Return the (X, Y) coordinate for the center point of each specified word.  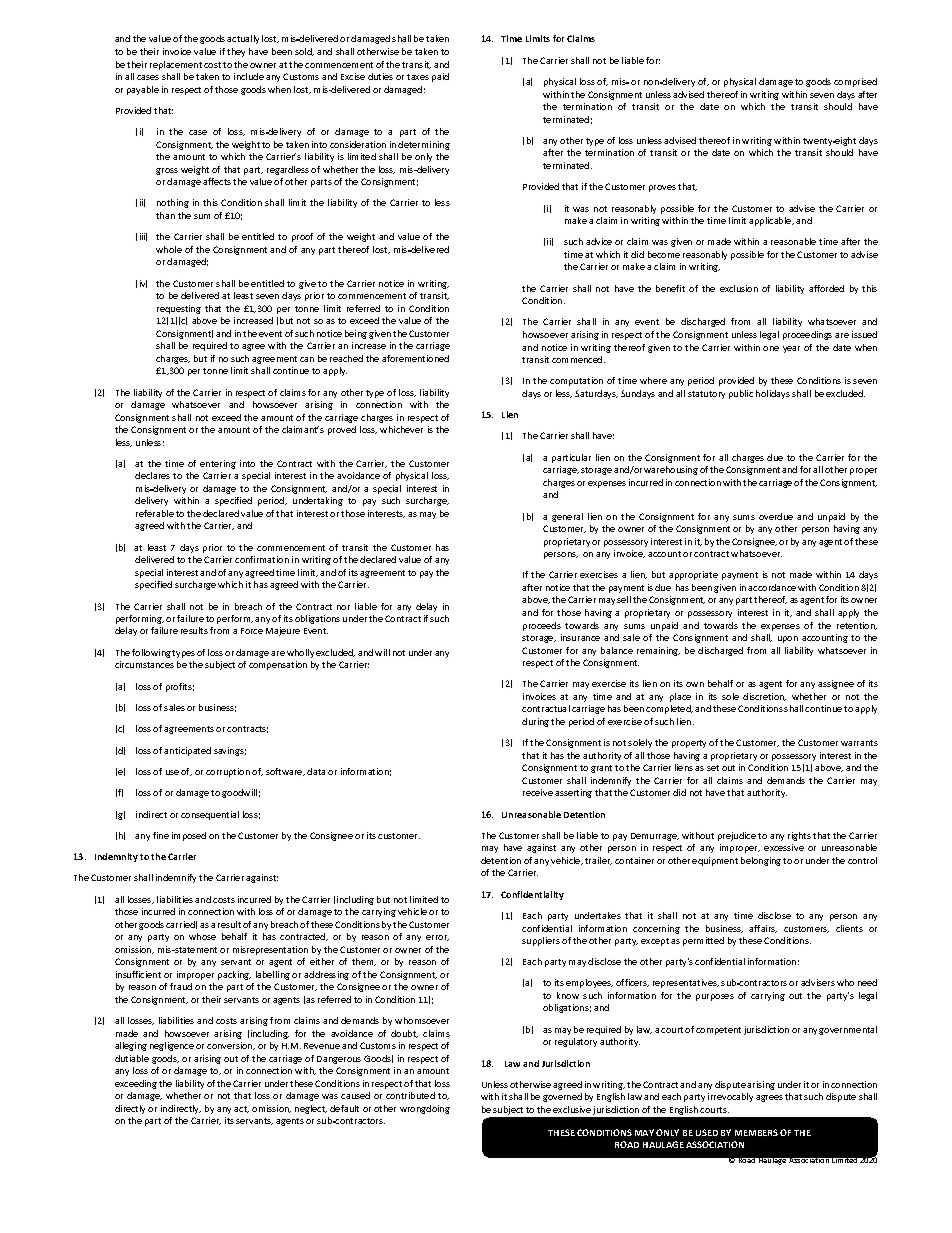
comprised (855, 82)
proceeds (542, 626)
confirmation (262, 559)
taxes (418, 77)
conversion (231, 1046)
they (236, 52)
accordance (772, 587)
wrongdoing (425, 1109)
